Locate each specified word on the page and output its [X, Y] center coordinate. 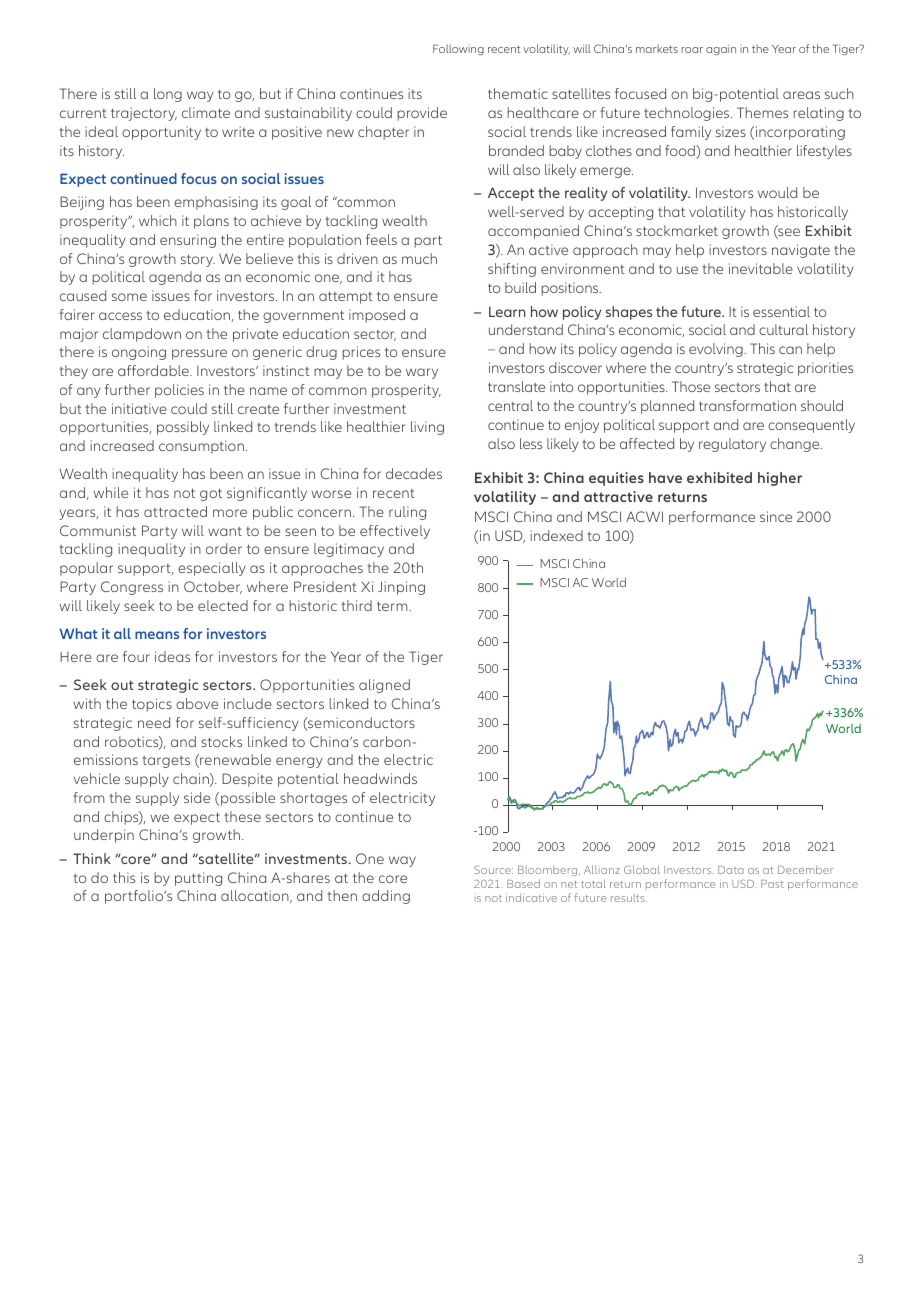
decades [414, 473]
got [211, 494]
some [129, 297]
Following [458, 50]
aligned [384, 686]
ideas [172, 656]
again [721, 50]
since [776, 516]
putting [198, 879]
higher [780, 479]
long [168, 95]
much [419, 258]
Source [493, 869]
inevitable [761, 268]
